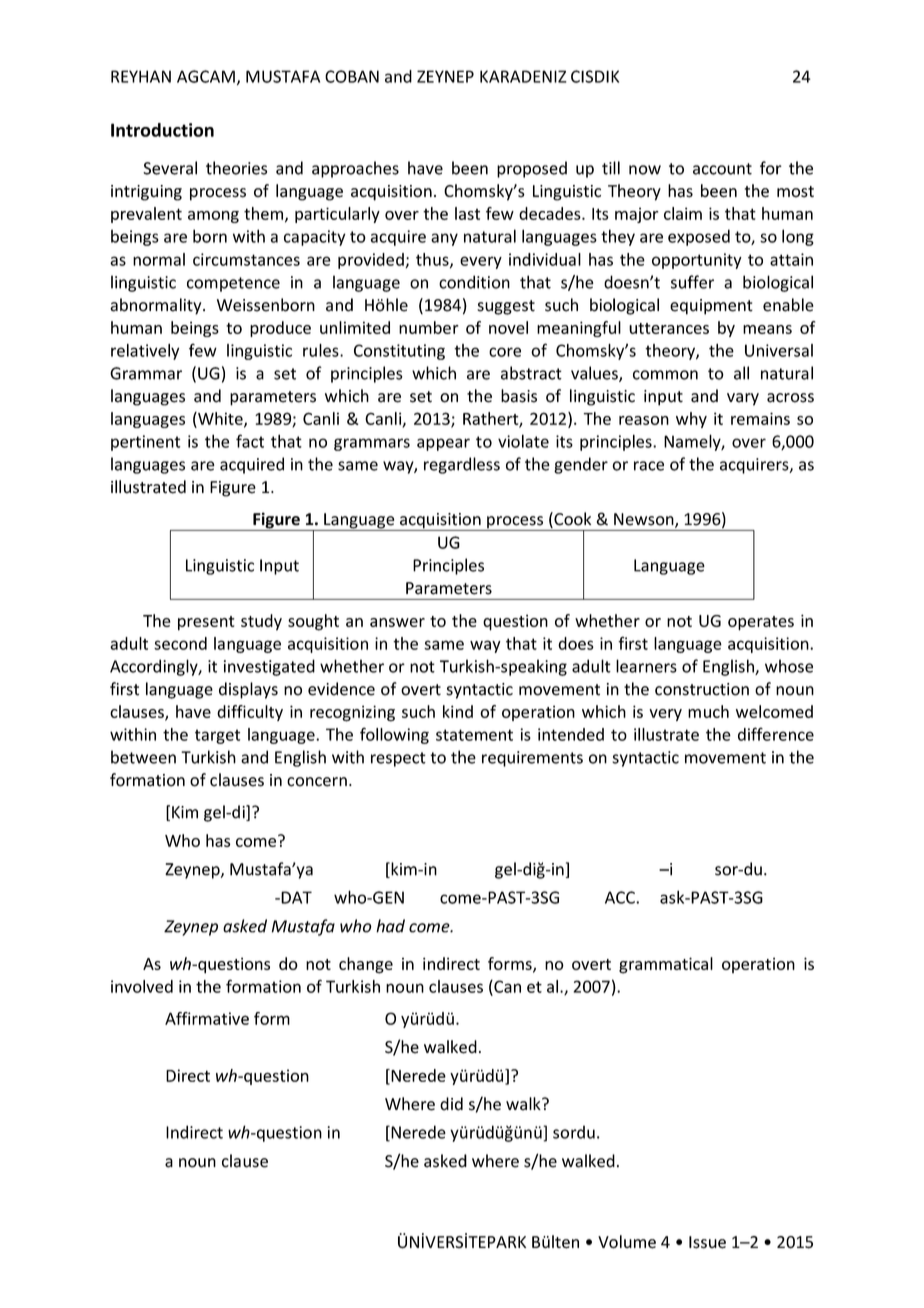 This page has height=1308, width=924. Describe the element at coordinates (207, 1018) in the page. I see `Affirmative` at that location.
